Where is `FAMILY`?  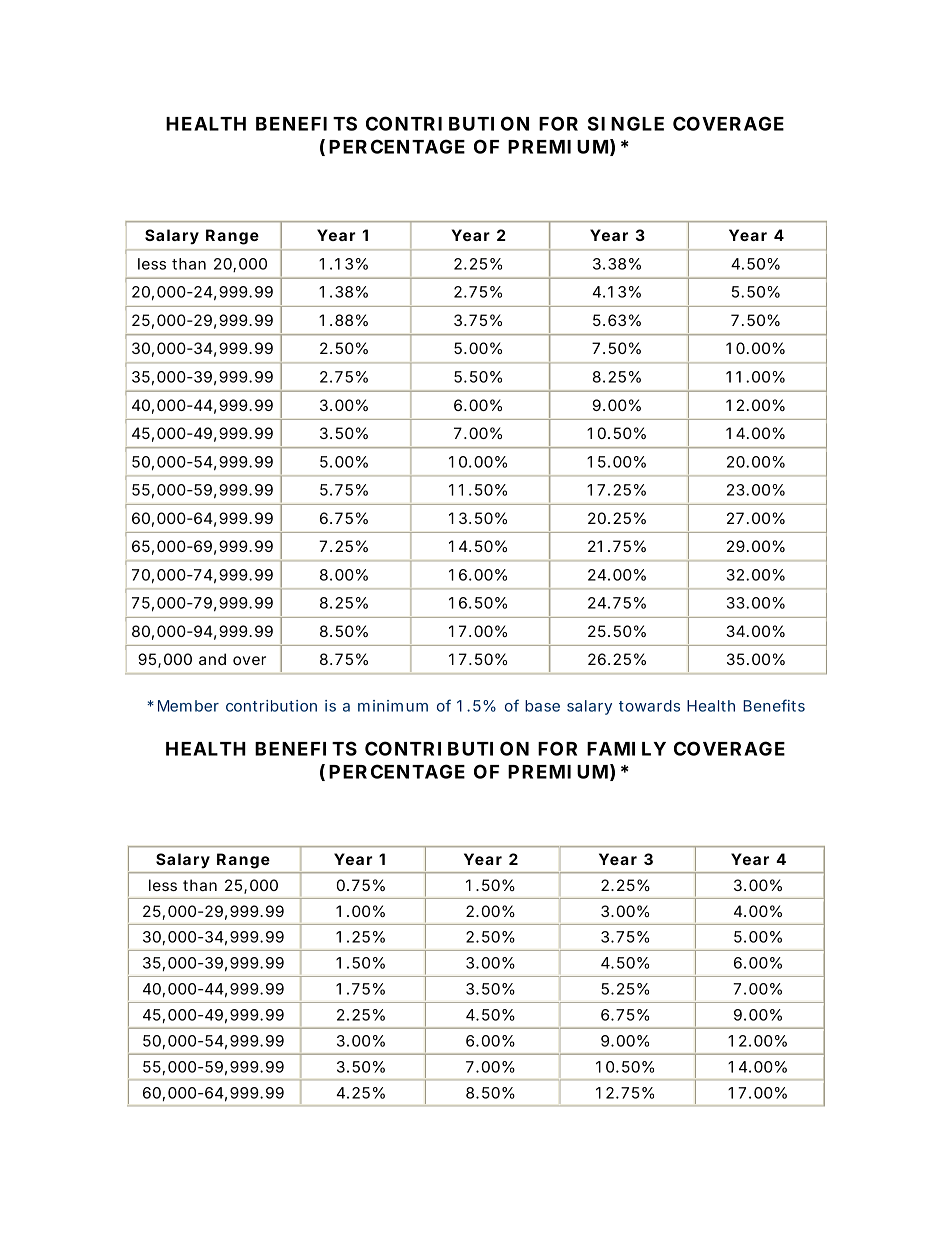 FAMILY is located at coordinates (626, 749).
